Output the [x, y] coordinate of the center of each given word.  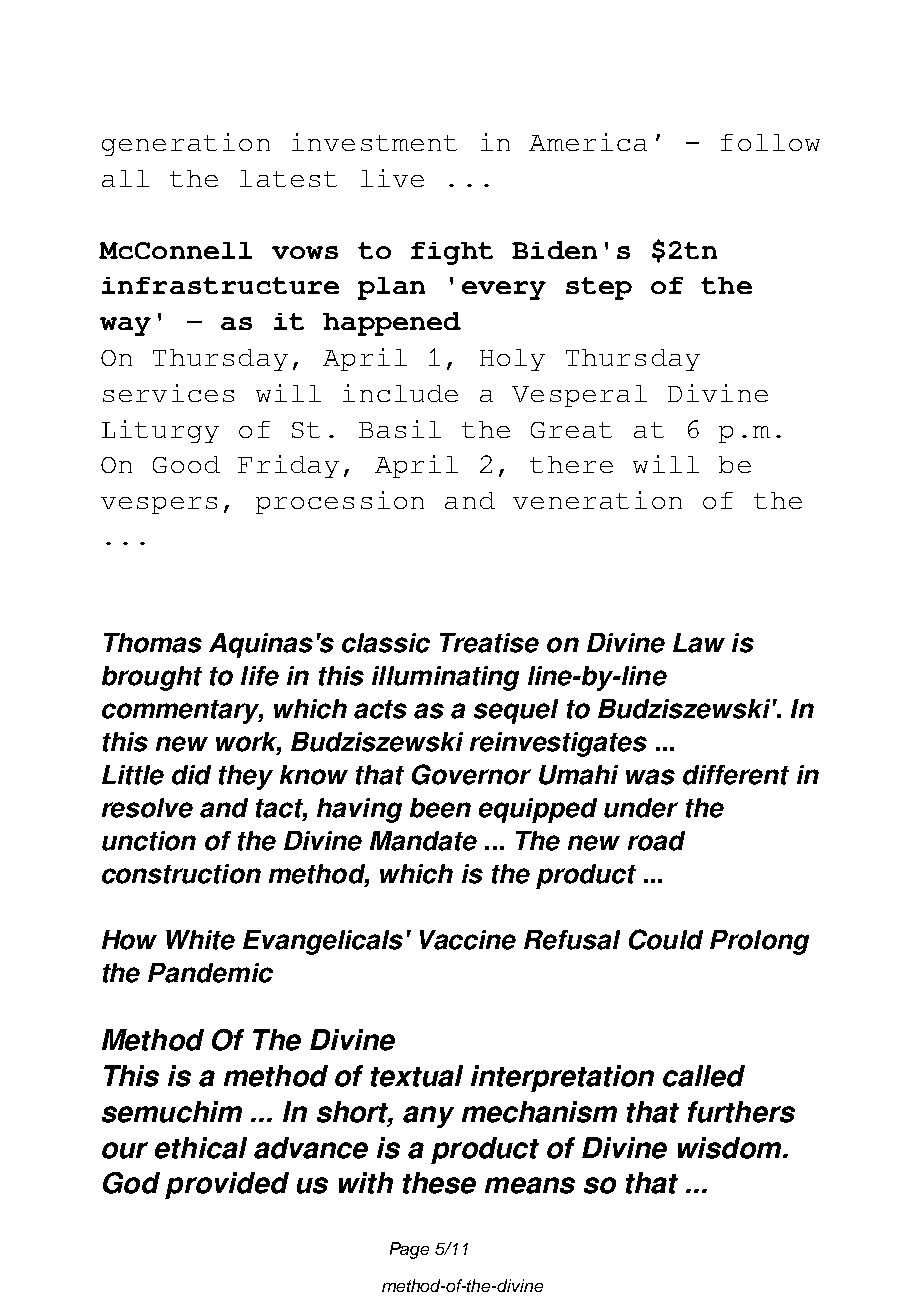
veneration [597, 500]
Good [186, 464]
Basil [400, 429]
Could [666, 939]
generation [186, 144]
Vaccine [468, 940]
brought [152, 678]
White [200, 940]
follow [770, 142]
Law [699, 643]
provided [227, 1185]
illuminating [445, 678]
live [392, 178]
